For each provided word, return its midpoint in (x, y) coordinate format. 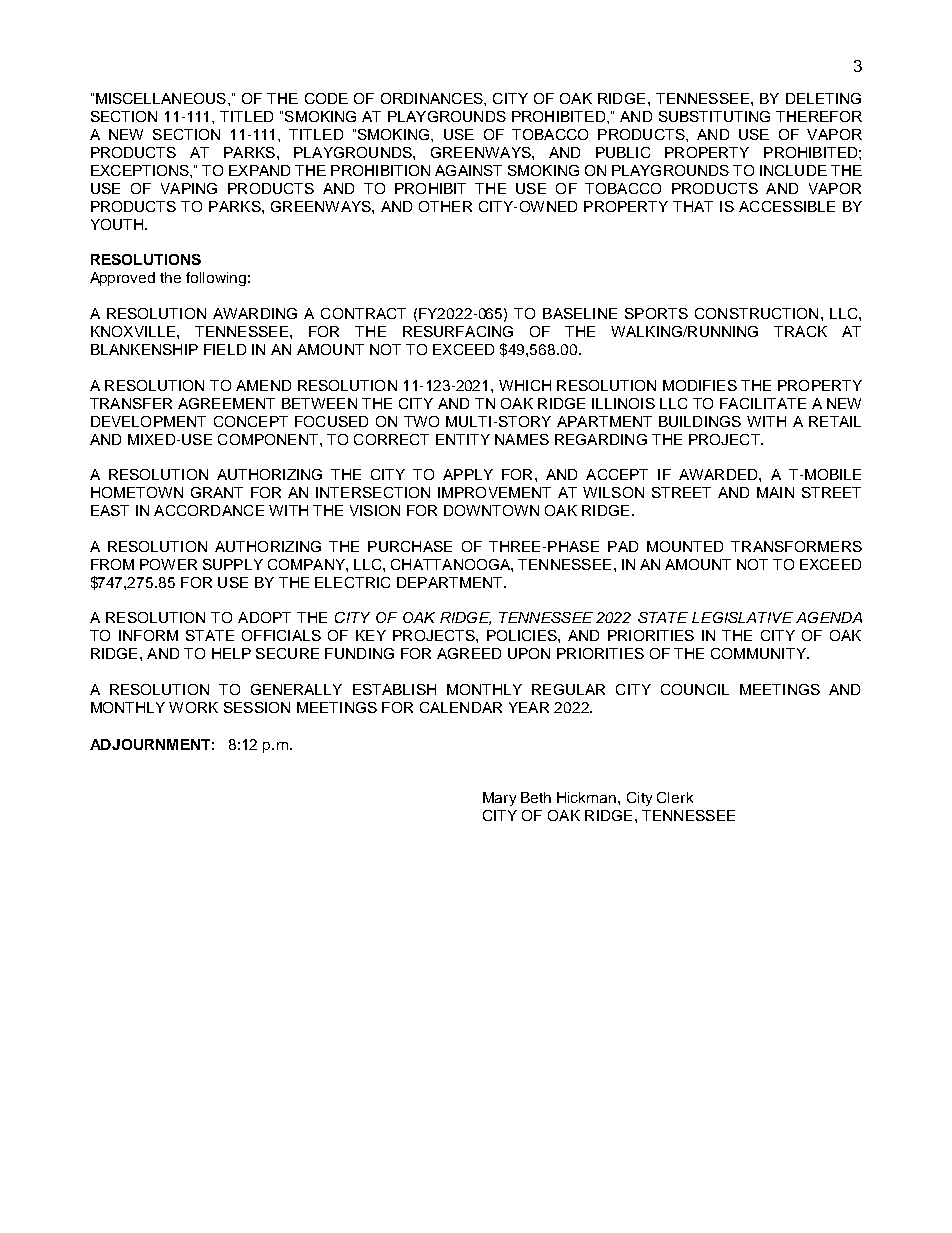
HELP (231, 653)
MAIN (775, 492)
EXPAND (259, 170)
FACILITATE (763, 403)
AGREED (469, 653)
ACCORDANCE (209, 510)
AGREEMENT (226, 403)
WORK (193, 707)
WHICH (525, 385)
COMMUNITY (759, 653)
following (216, 279)
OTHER (445, 206)
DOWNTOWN (491, 510)
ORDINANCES (433, 98)
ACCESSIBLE (787, 206)
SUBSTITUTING (714, 116)
